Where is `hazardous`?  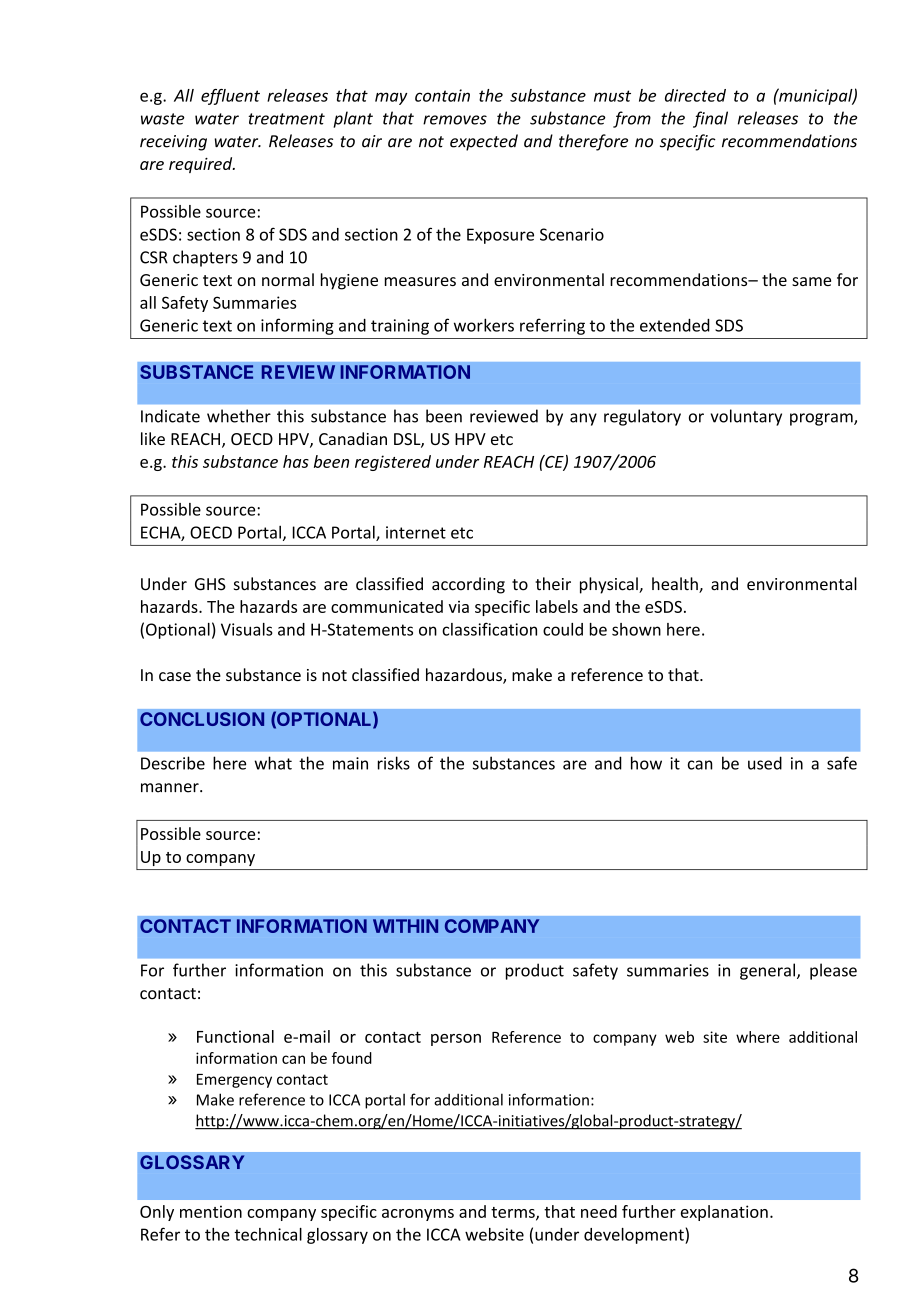 hazardous is located at coordinates (465, 676).
